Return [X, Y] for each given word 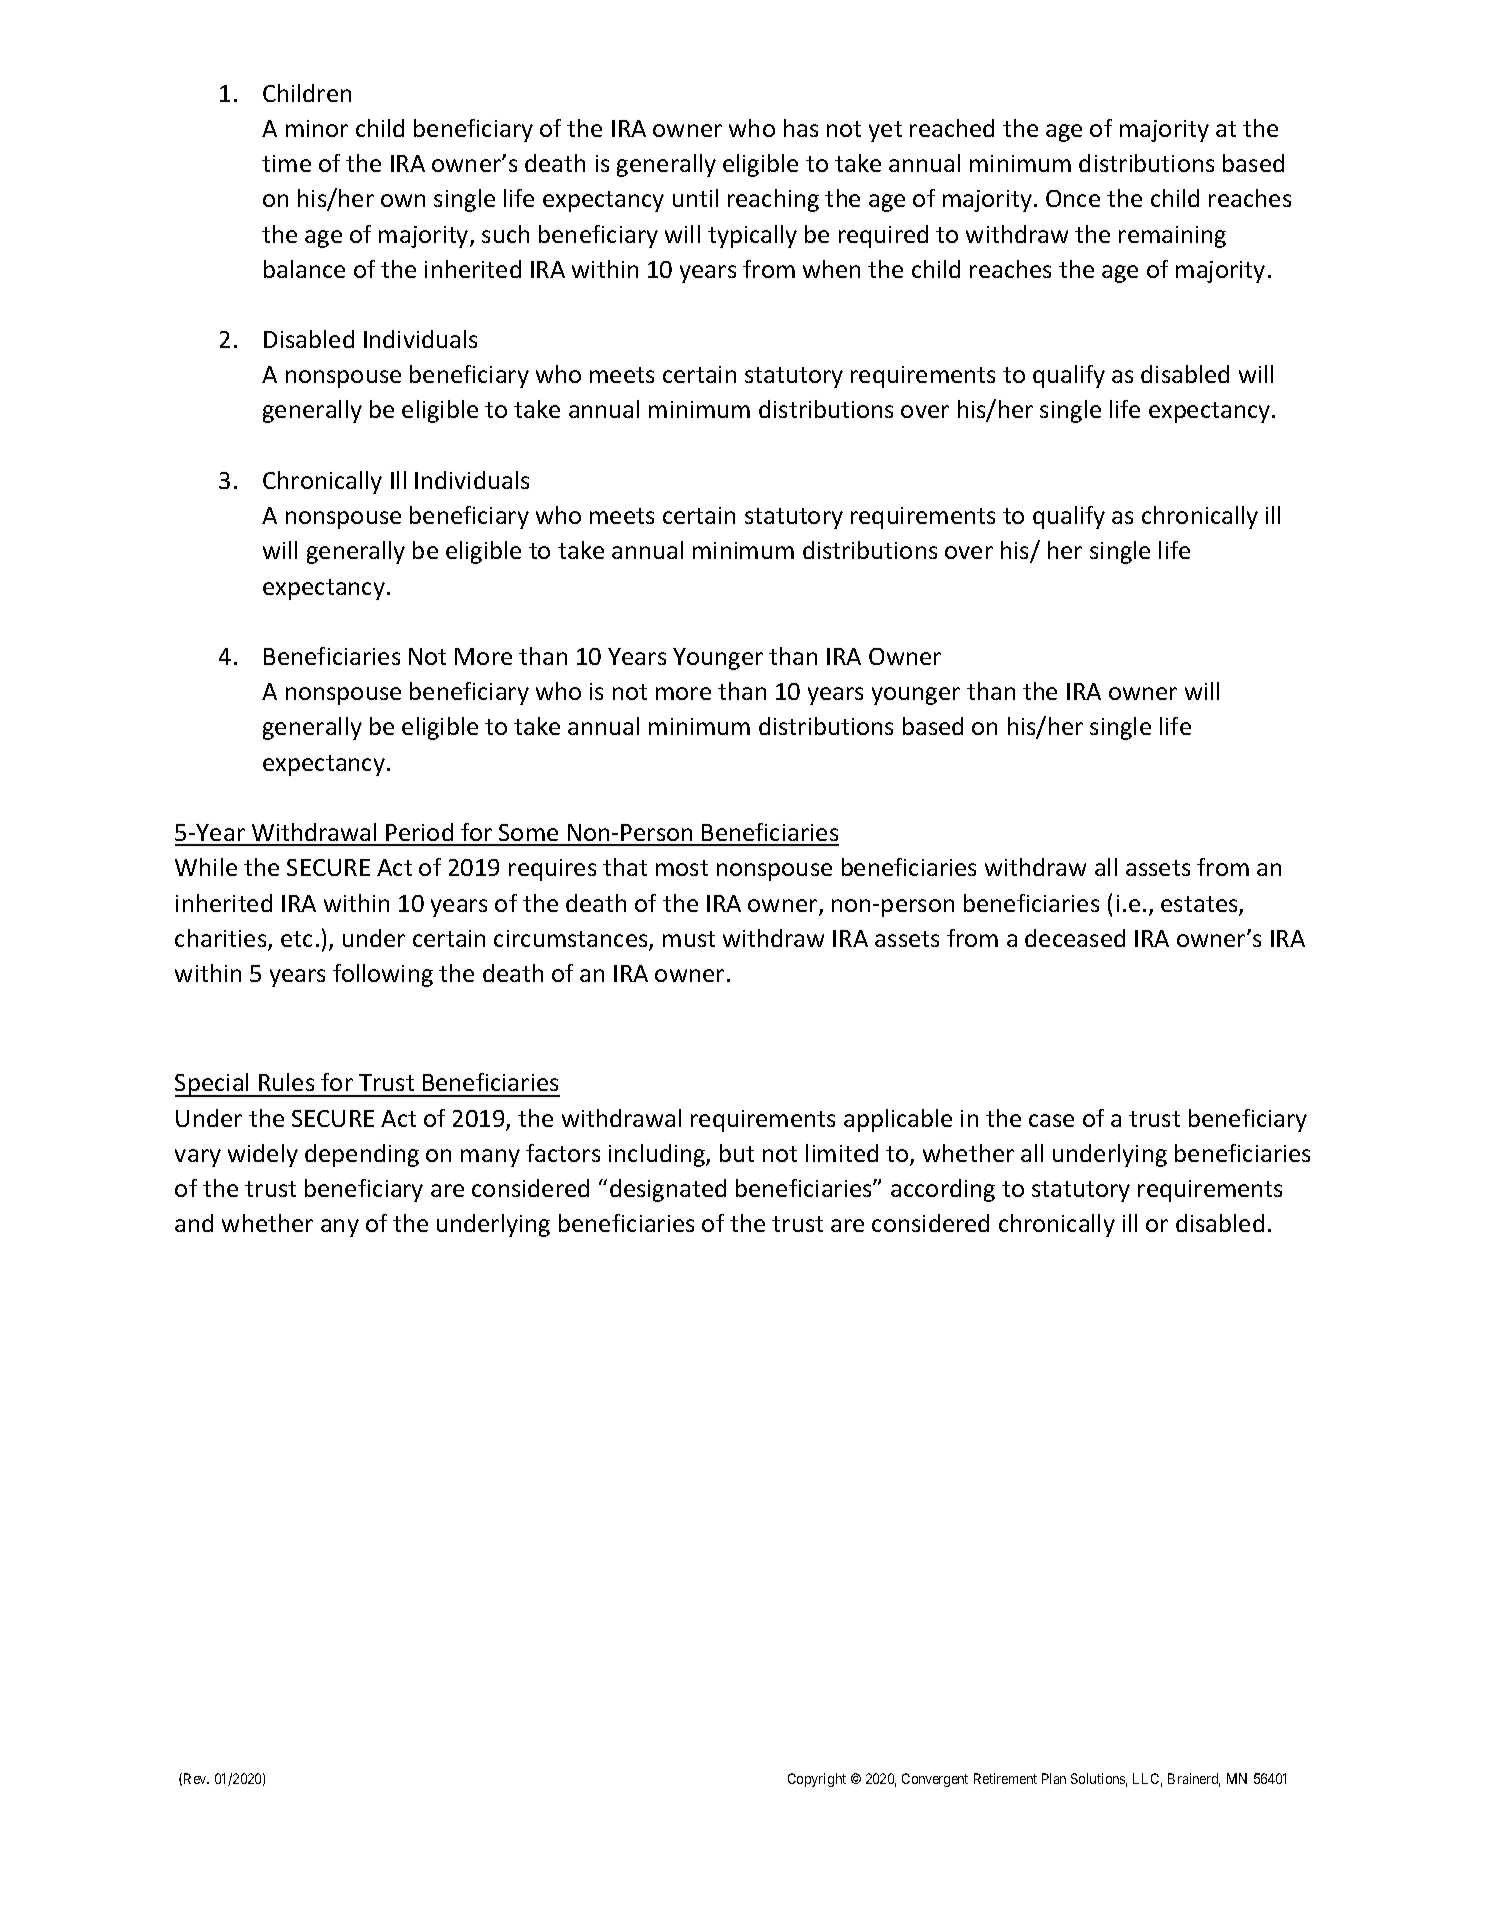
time [286, 163]
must [689, 939]
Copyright [817, 1780]
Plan [1054, 1778]
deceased [1075, 938]
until [695, 198]
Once [1073, 198]
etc [296, 939]
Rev [196, 1778]
